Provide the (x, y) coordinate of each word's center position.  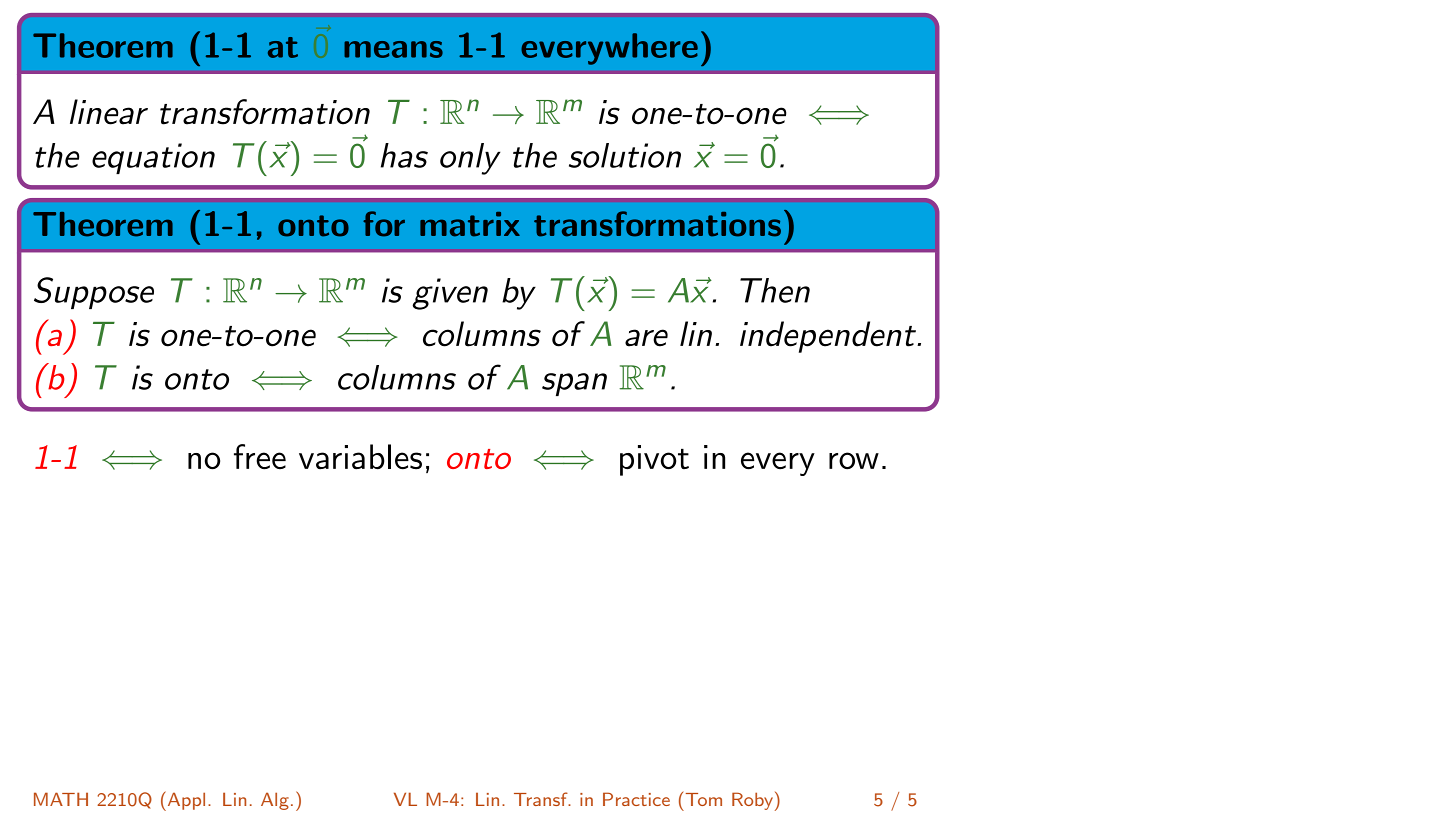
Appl (185, 801)
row (854, 461)
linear (109, 112)
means (393, 49)
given (450, 294)
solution (625, 155)
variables (360, 457)
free (260, 457)
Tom (704, 799)
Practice (636, 799)
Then (775, 290)
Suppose (94, 293)
